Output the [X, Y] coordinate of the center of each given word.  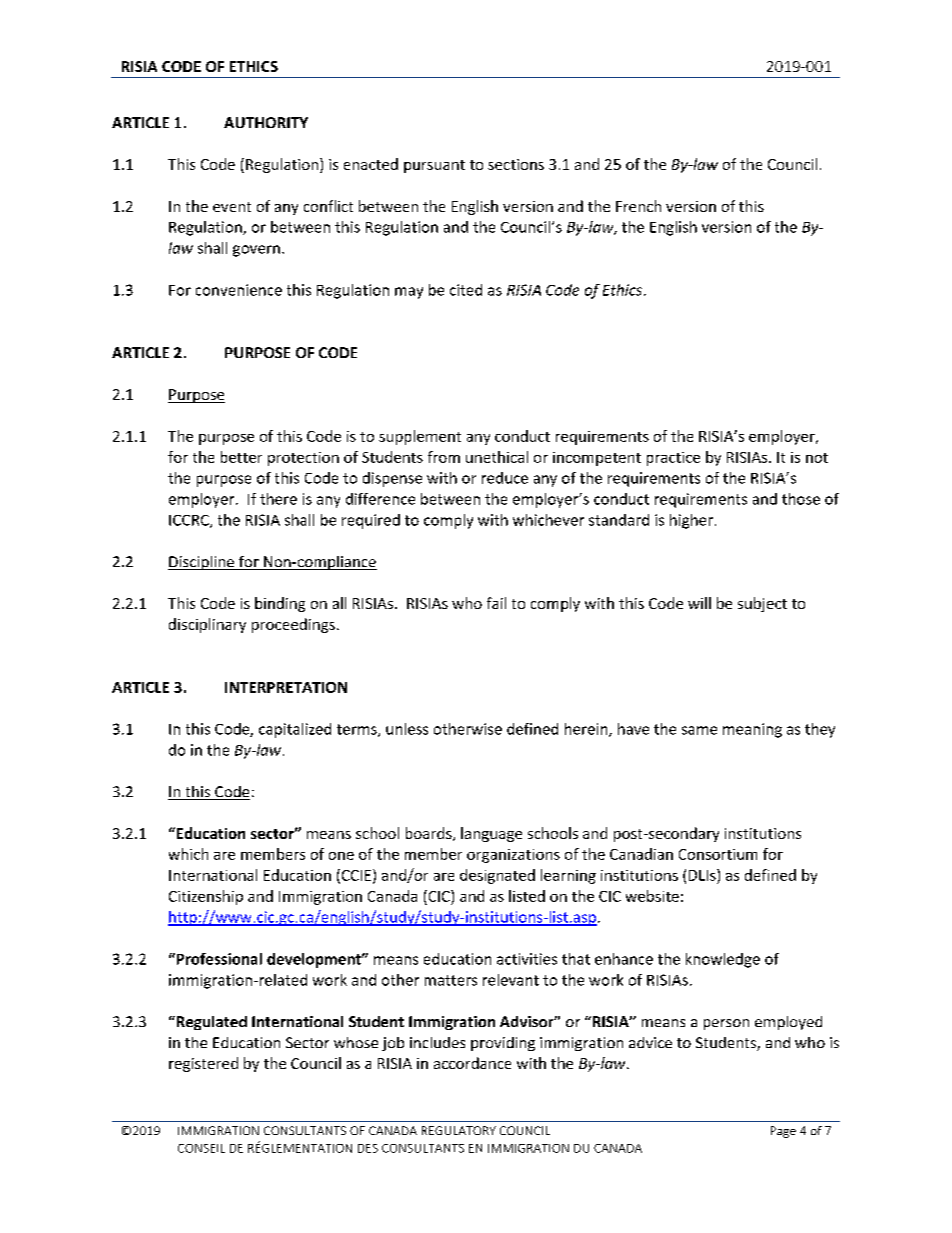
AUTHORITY [266, 122]
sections [516, 164]
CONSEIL [201, 1148]
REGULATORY [459, 1130]
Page [783, 1132]
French [638, 206]
